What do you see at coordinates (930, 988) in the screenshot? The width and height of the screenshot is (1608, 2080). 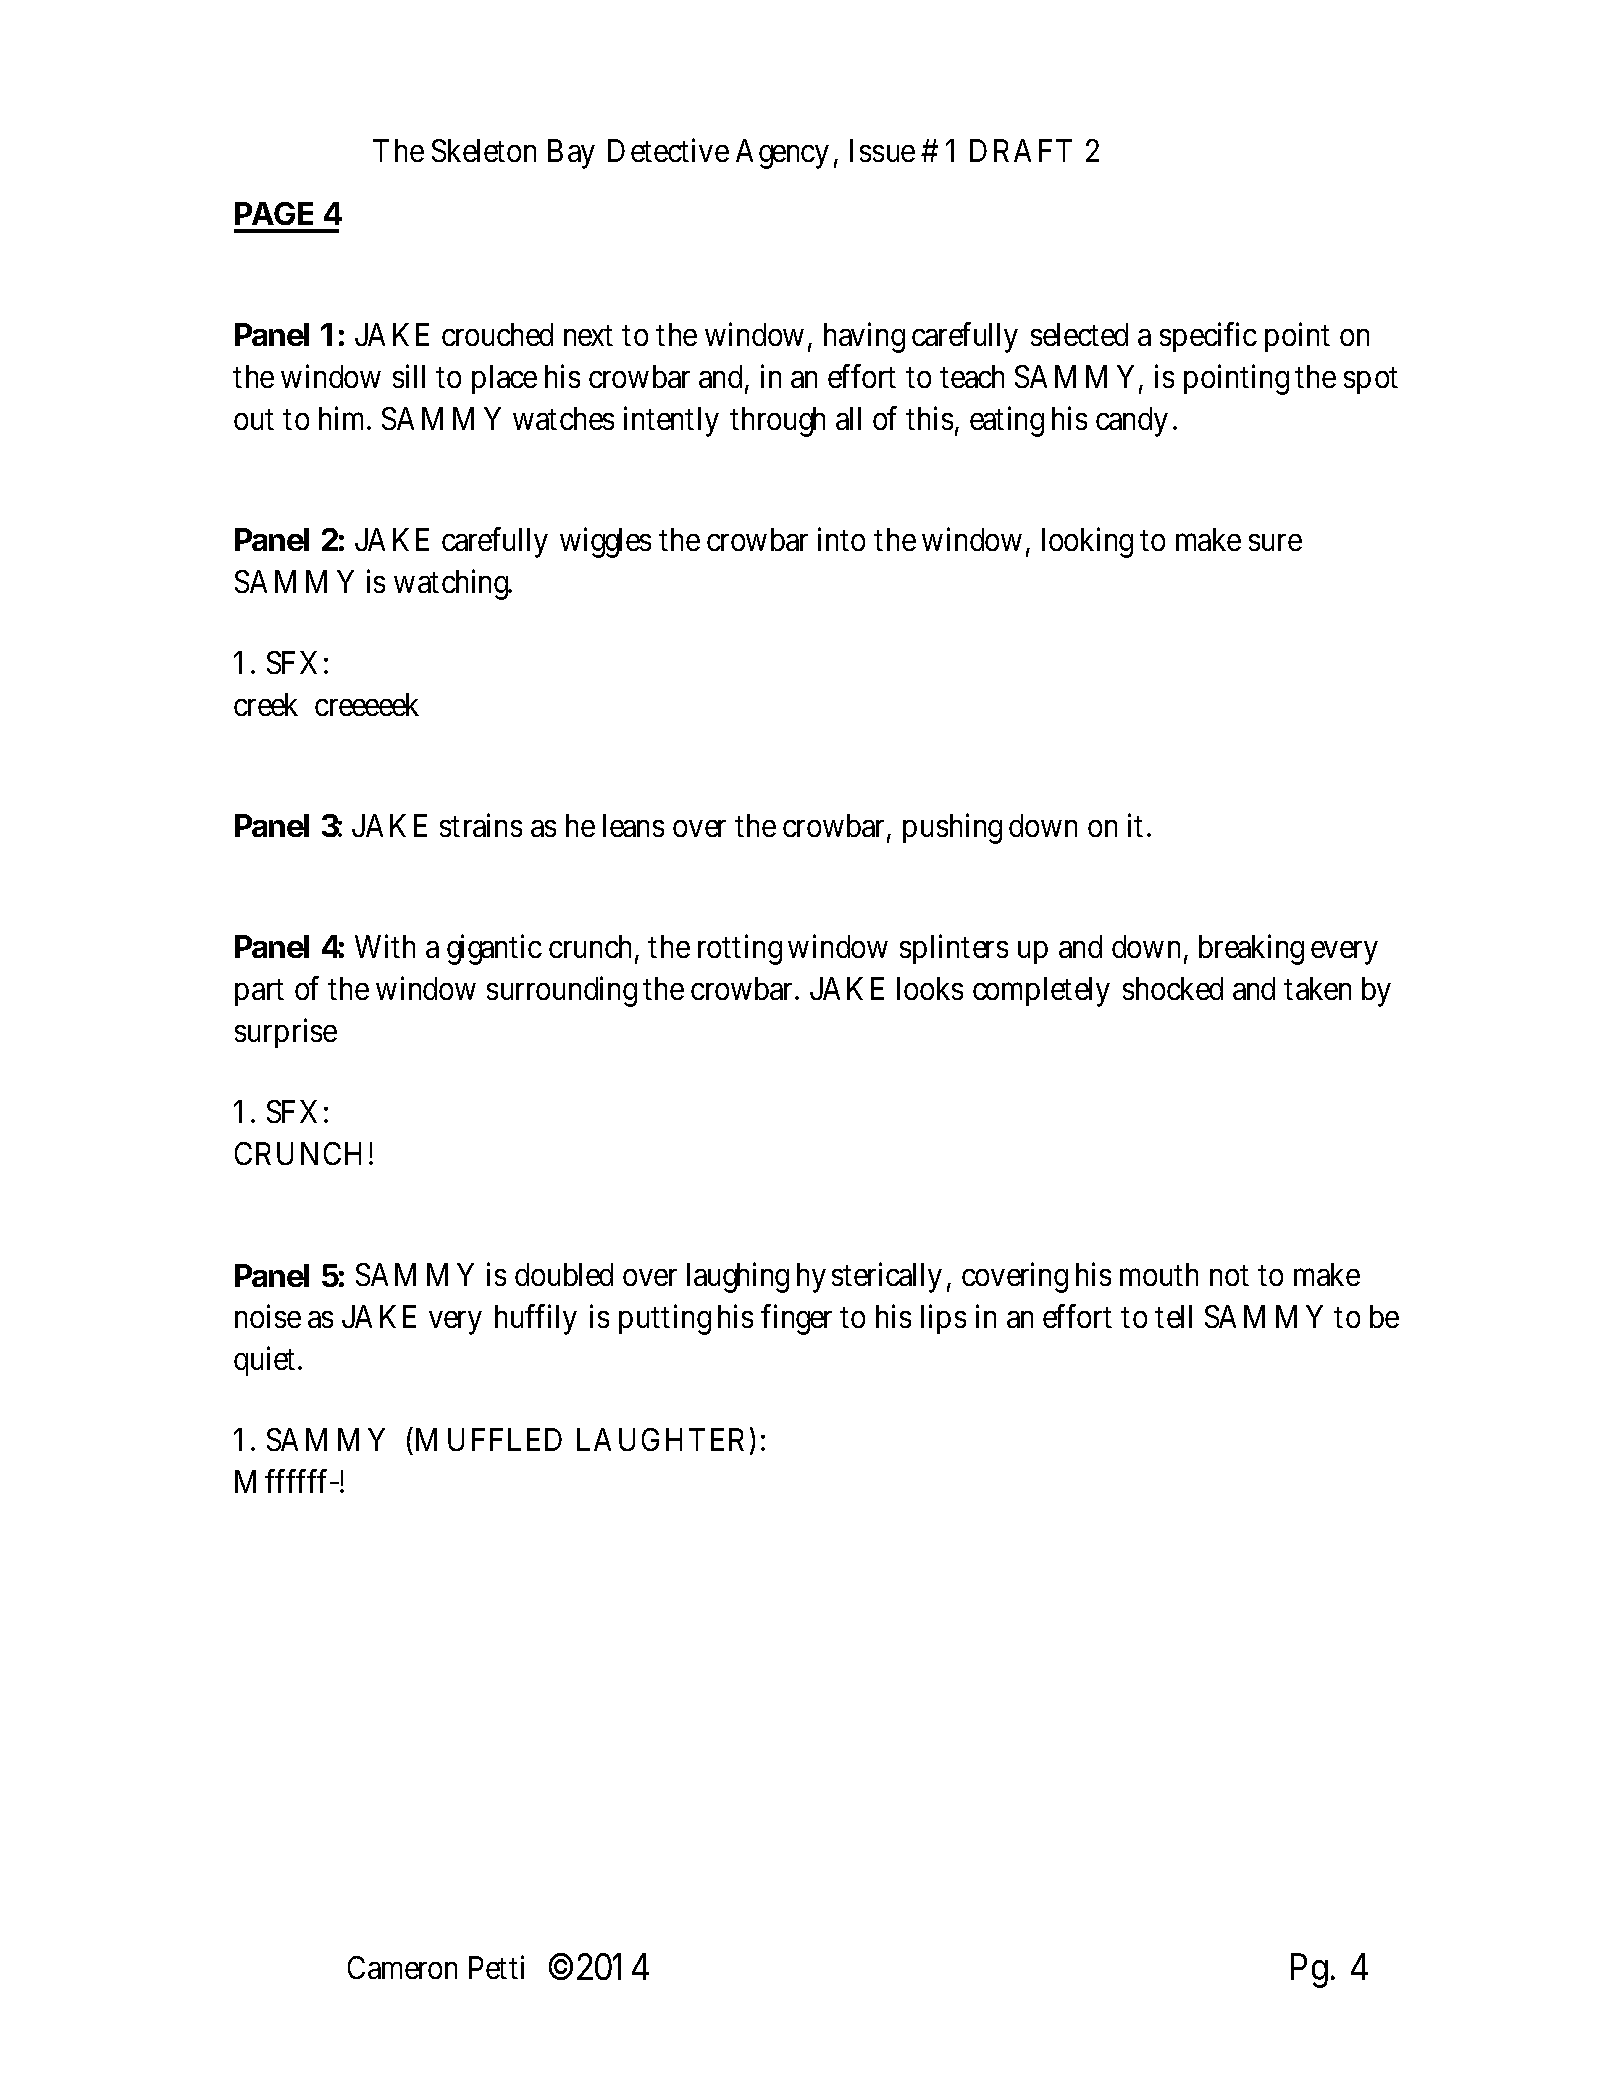 I see `looks` at bounding box center [930, 988].
